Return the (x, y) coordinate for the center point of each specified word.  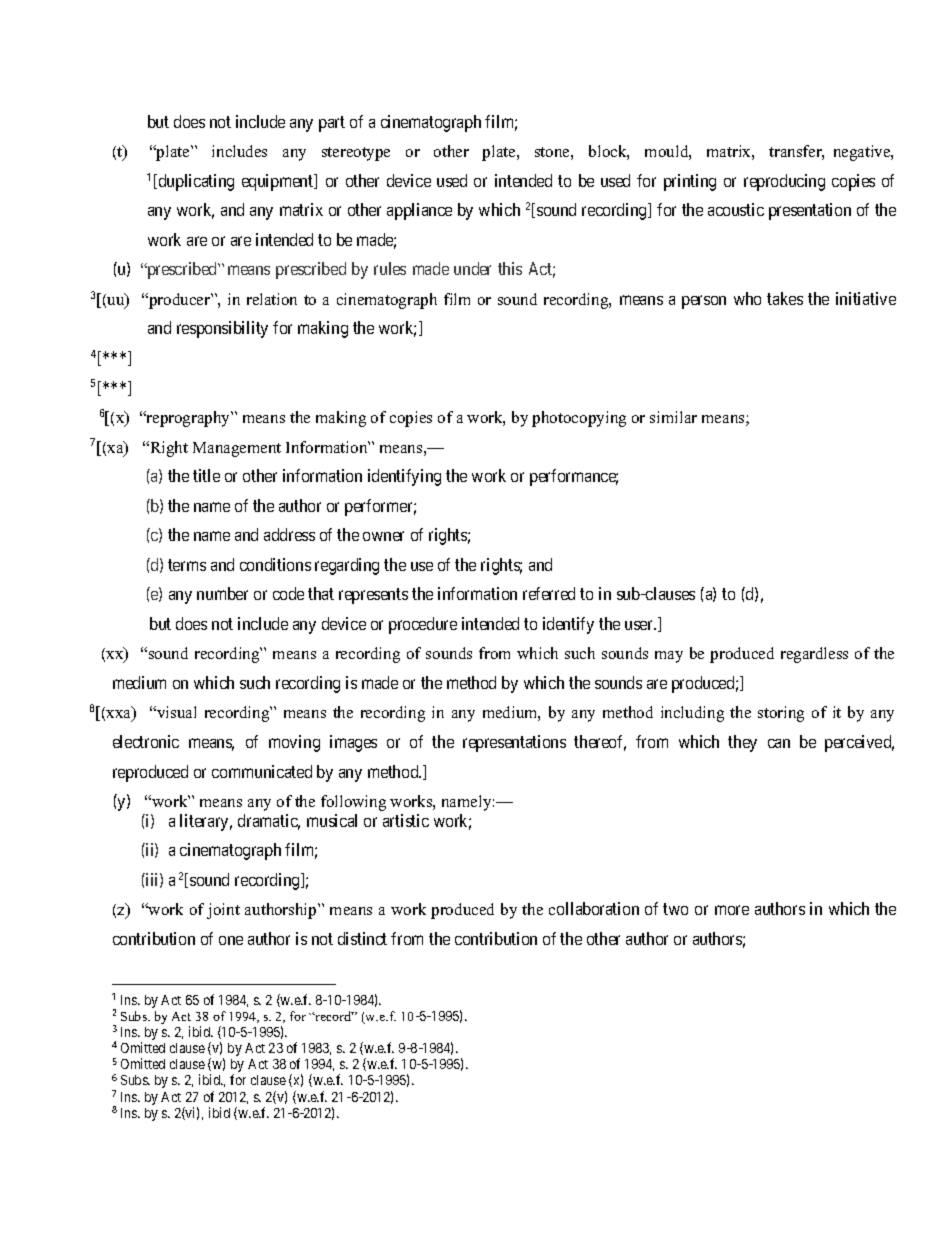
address (289, 534)
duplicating (195, 182)
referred (549, 593)
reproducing (784, 182)
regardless (814, 655)
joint (223, 911)
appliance (419, 211)
